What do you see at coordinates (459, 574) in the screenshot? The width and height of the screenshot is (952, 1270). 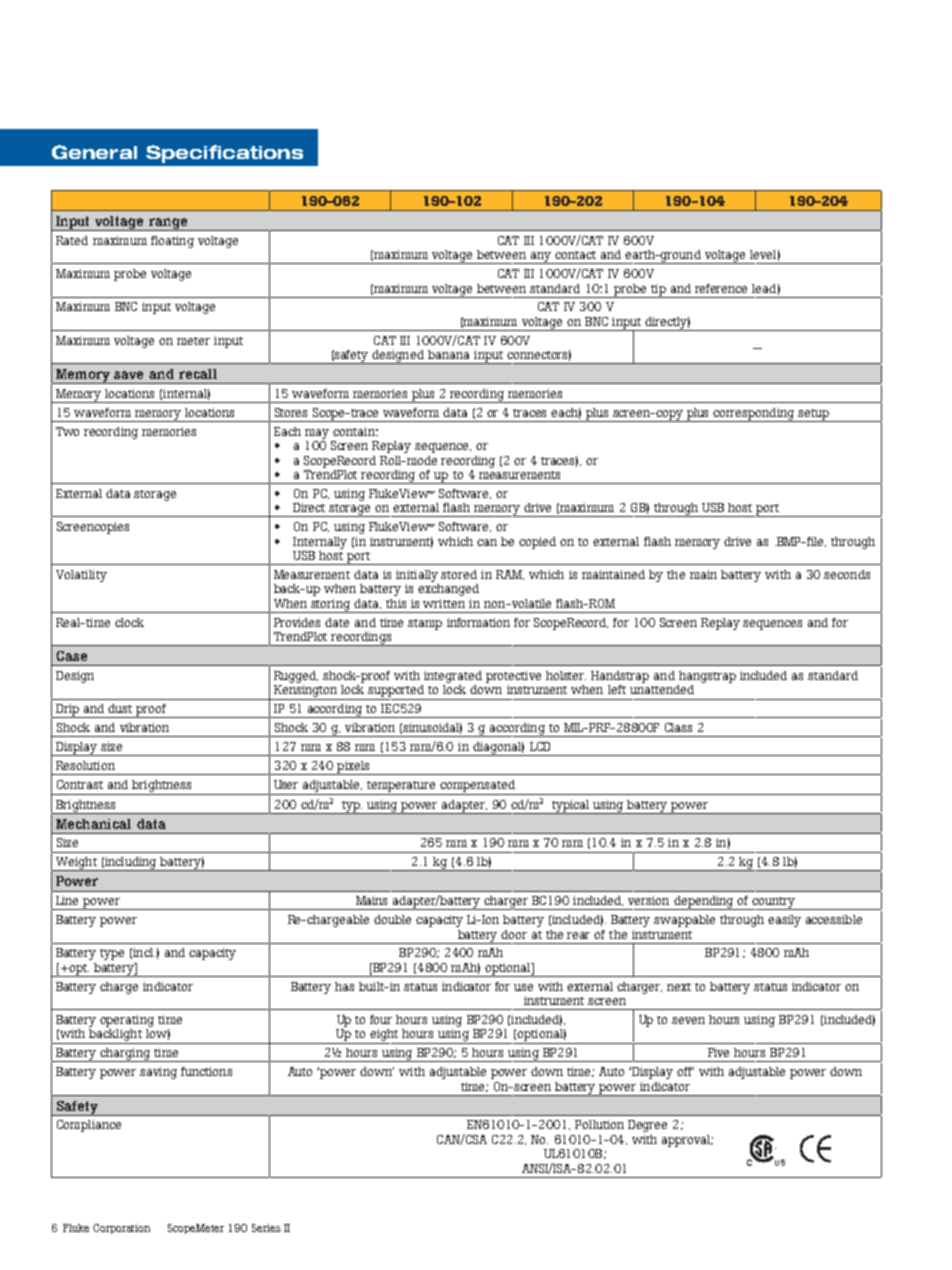 I see `stored` at bounding box center [459, 574].
